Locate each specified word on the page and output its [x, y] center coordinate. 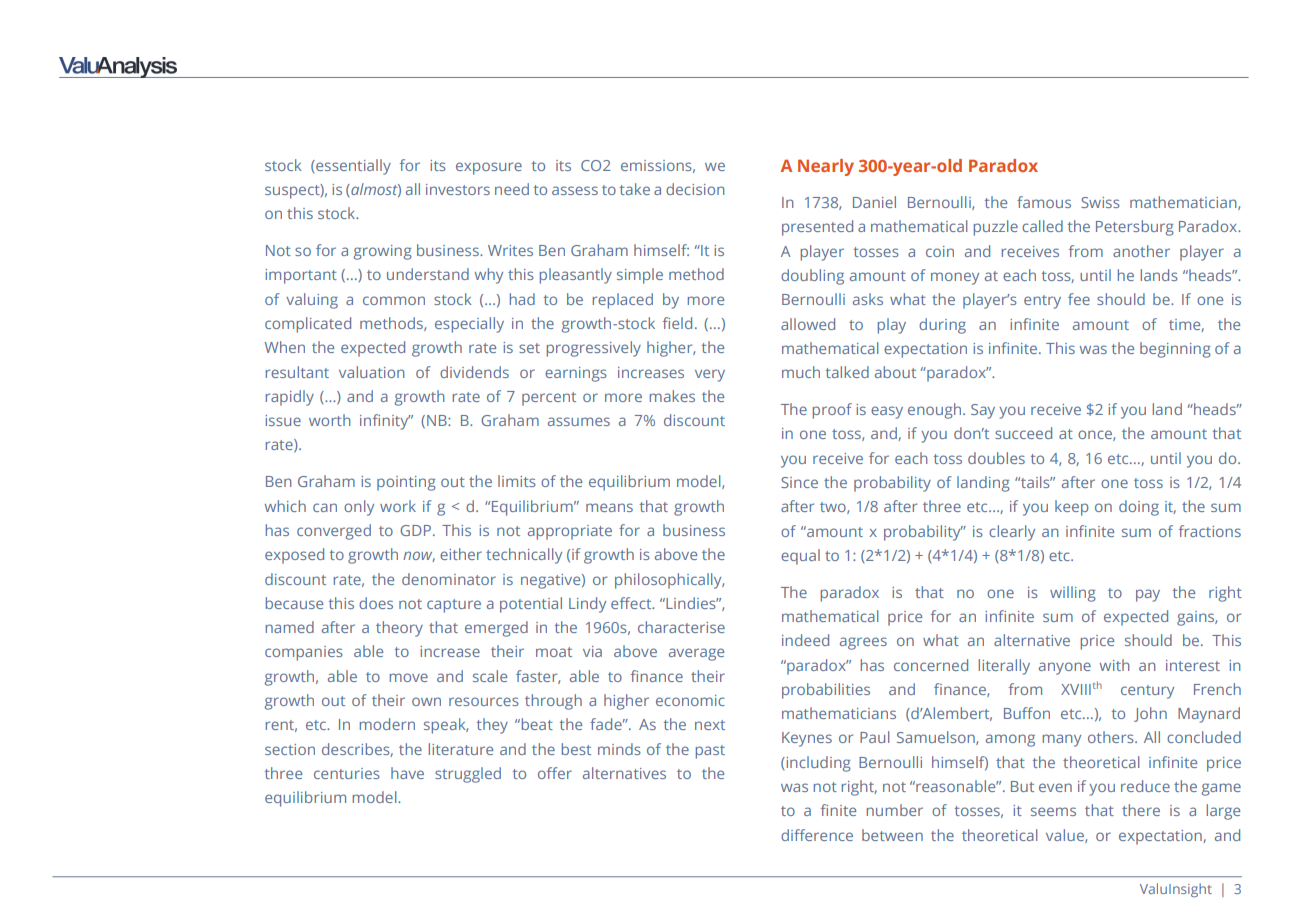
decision [695, 189]
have [407, 773]
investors [458, 189]
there [1141, 810]
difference [817, 835]
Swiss [1100, 202]
